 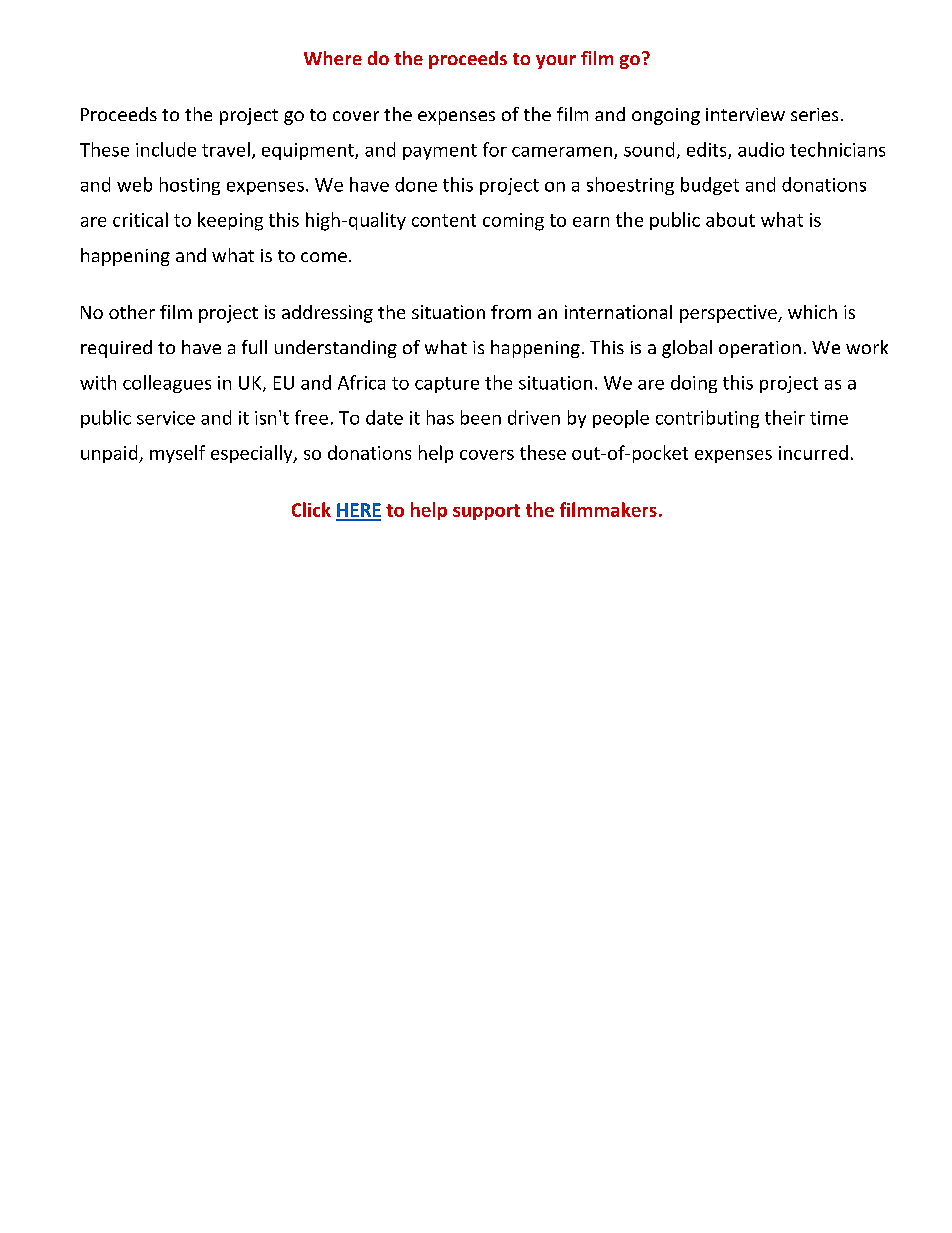 I want to click on include, so click(x=166, y=149).
